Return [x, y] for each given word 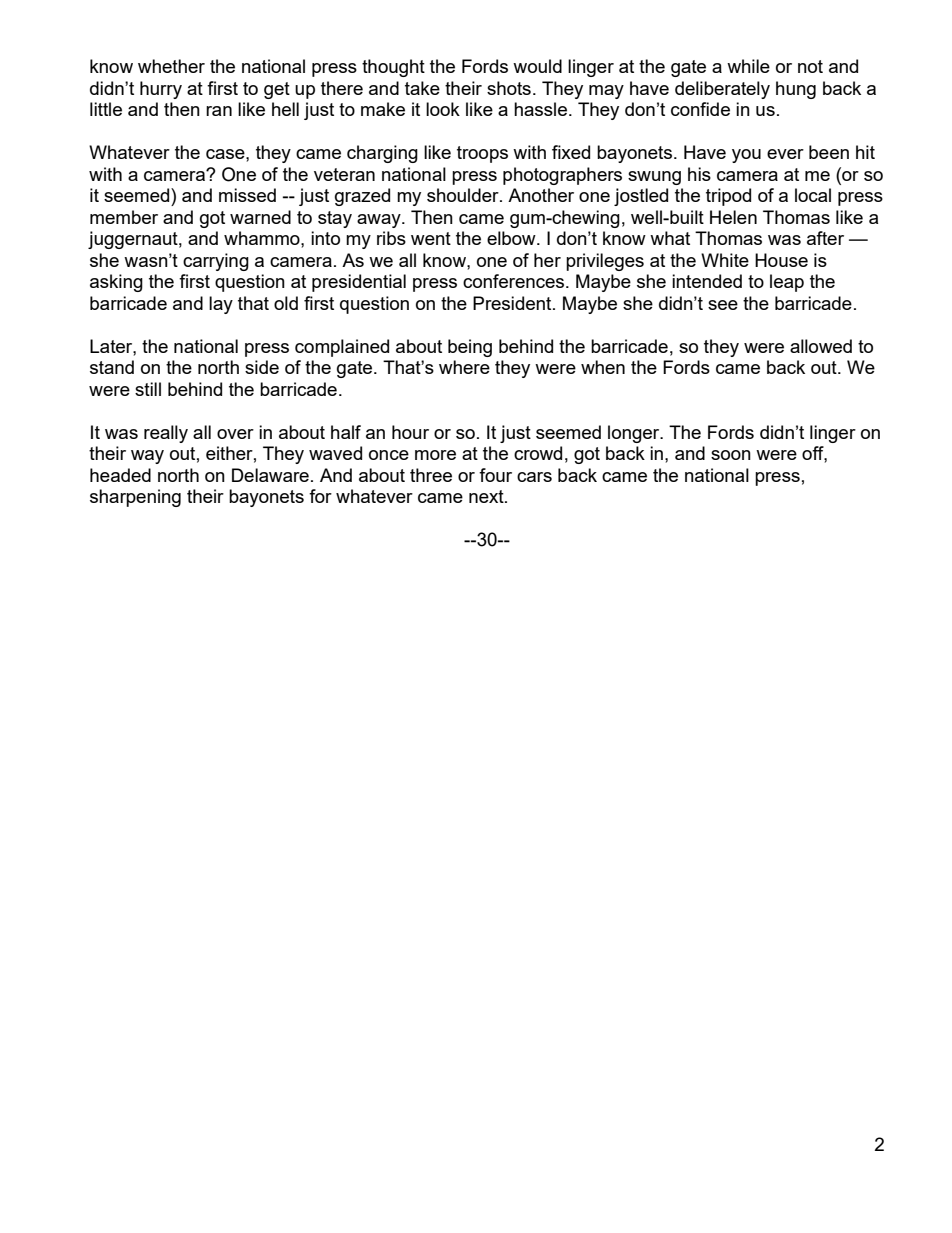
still [148, 389]
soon [731, 455]
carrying [216, 262]
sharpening [135, 498]
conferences [515, 281]
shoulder [464, 195]
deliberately [722, 90]
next [487, 496]
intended [707, 281]
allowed [821, 346]
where [464, 367]
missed [247, 195]
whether [171, 66]
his [699, 174]
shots [509, 88]
